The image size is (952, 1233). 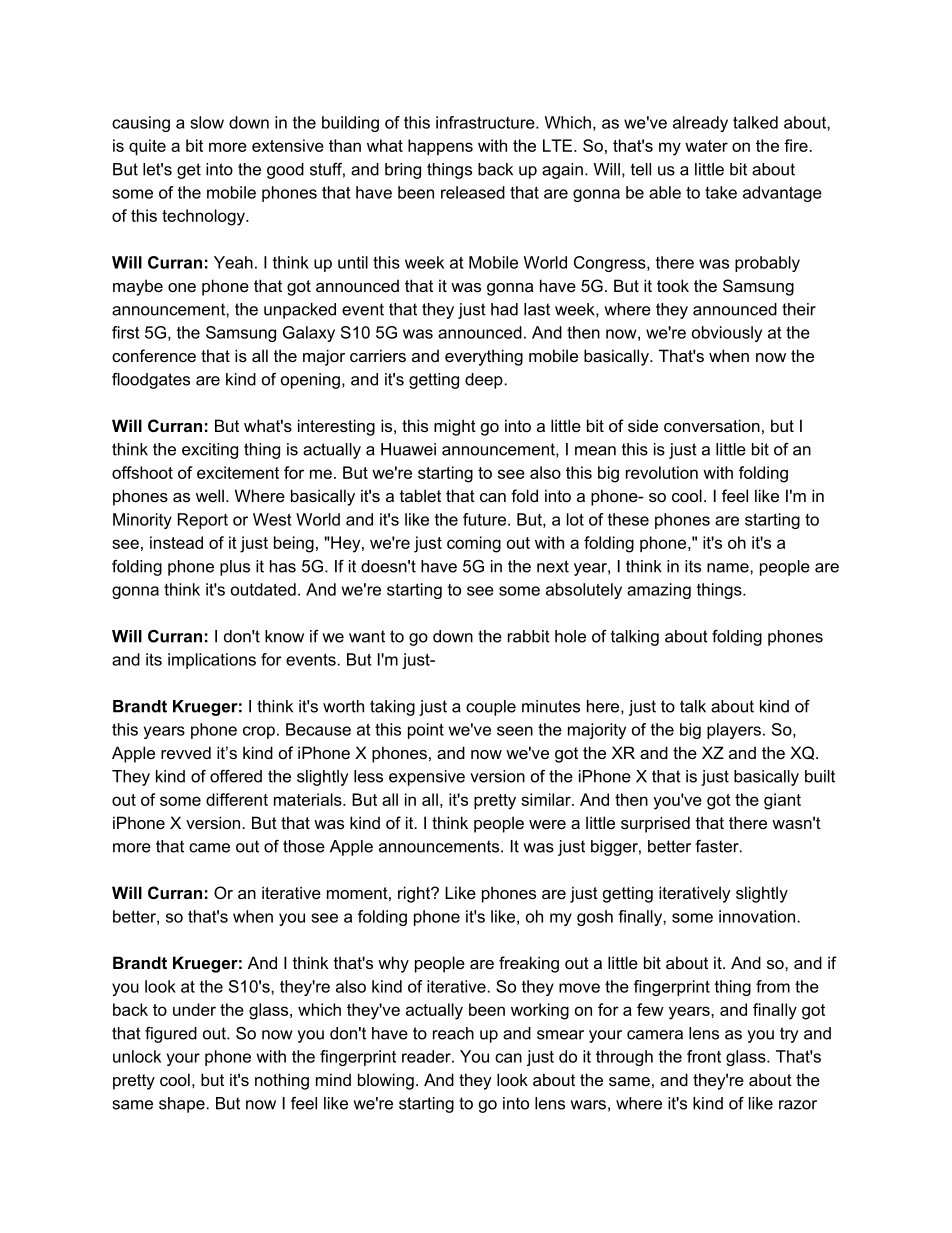 I want to click on those, so click(x=304, y=846).
